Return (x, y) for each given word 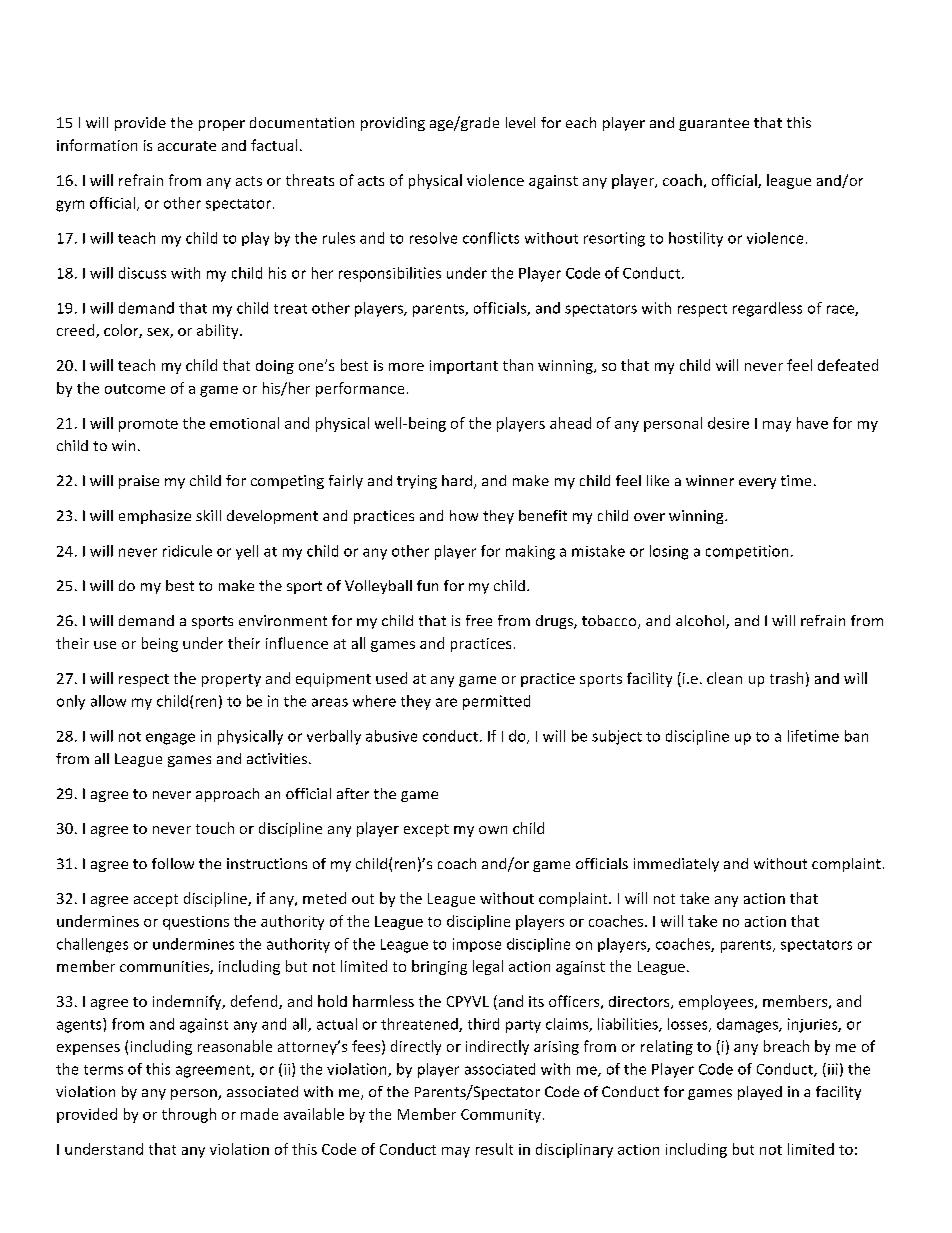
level (520, 122)
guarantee (714, 124)
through (189, 1115)
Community (501, 1116)
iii (833, 1069)
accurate (187, 146)
